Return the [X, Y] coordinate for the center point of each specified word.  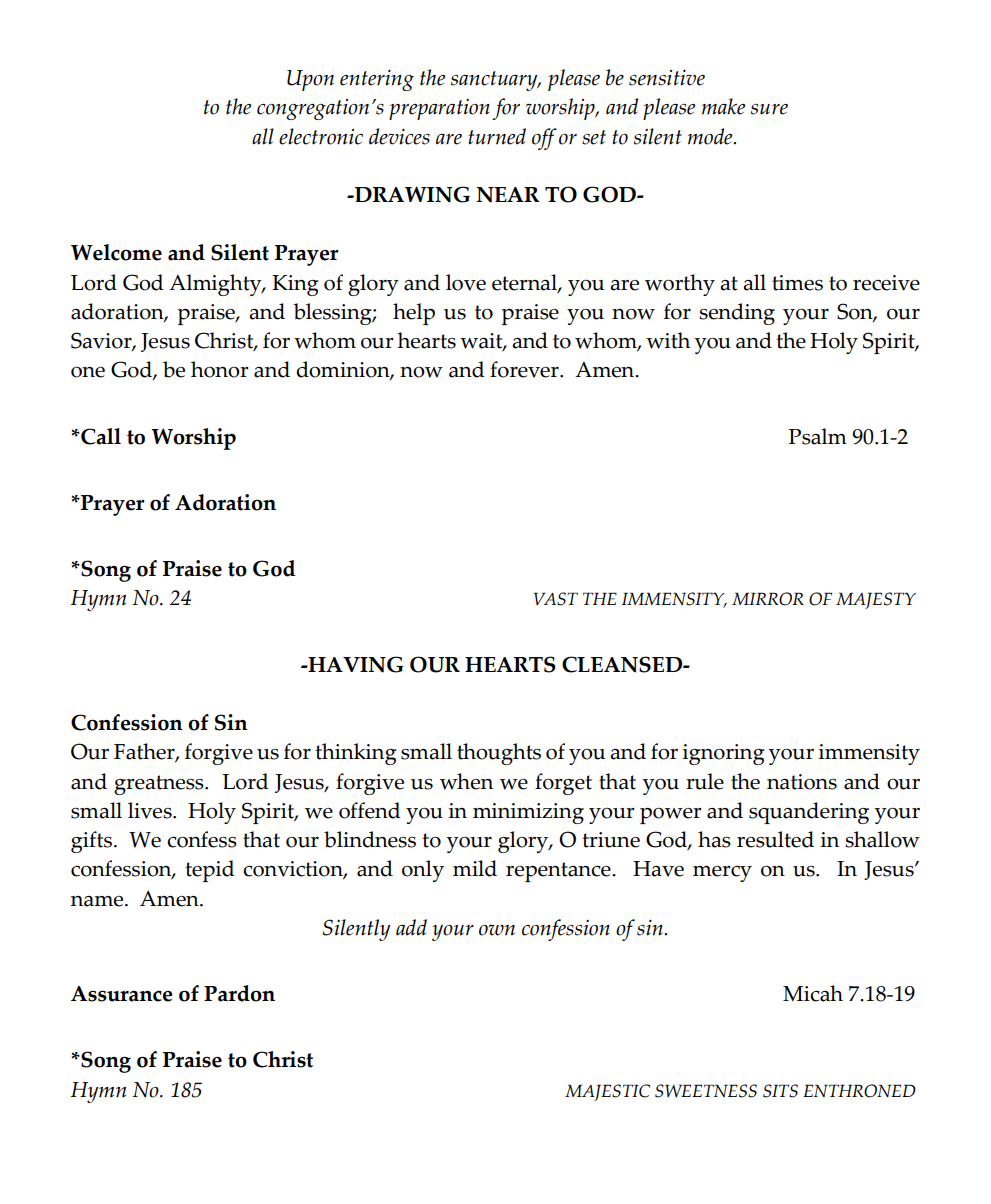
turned [497, 136]
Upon [310, 80]
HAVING [354, 664]
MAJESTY [876, 600]
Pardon [239, 993]
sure [769, 109]
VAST [556, 599]
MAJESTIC [607, 1092]
